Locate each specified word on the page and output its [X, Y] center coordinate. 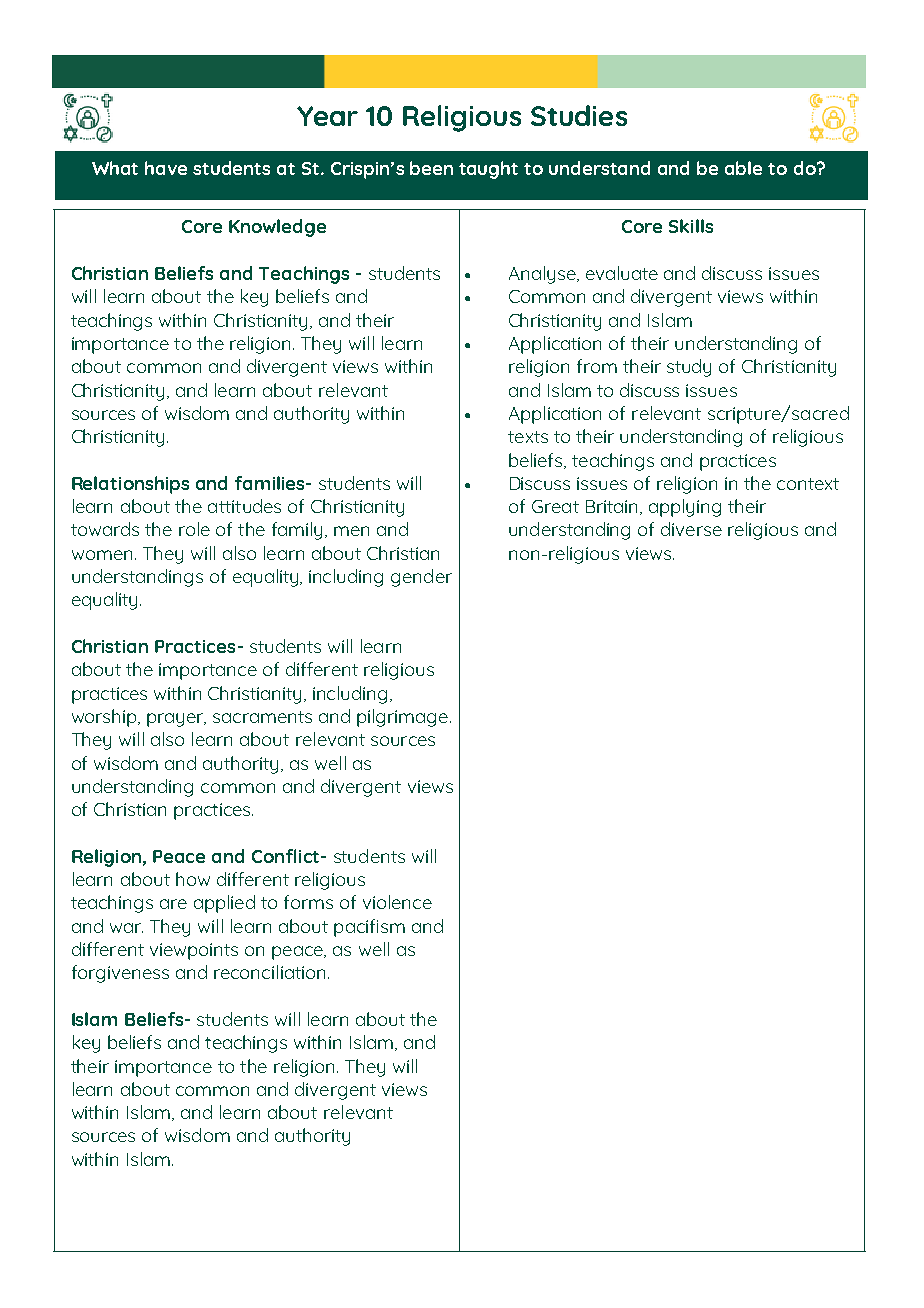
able [743, 168]
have [166, 168]
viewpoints [194, 951]
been [431, 168]
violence [397, 902]
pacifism [369, 928]
